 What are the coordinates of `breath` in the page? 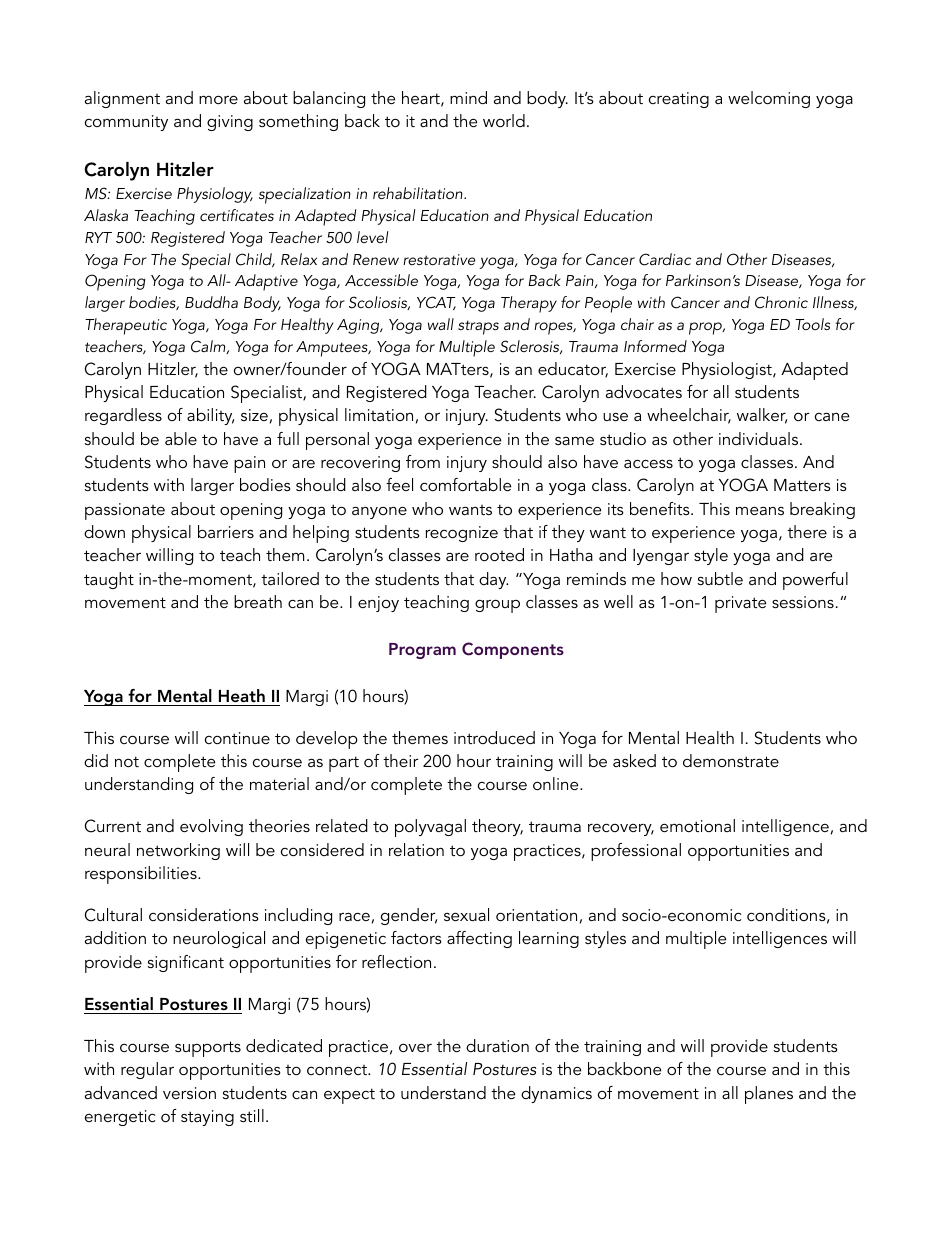 It's located at (258, 601).
